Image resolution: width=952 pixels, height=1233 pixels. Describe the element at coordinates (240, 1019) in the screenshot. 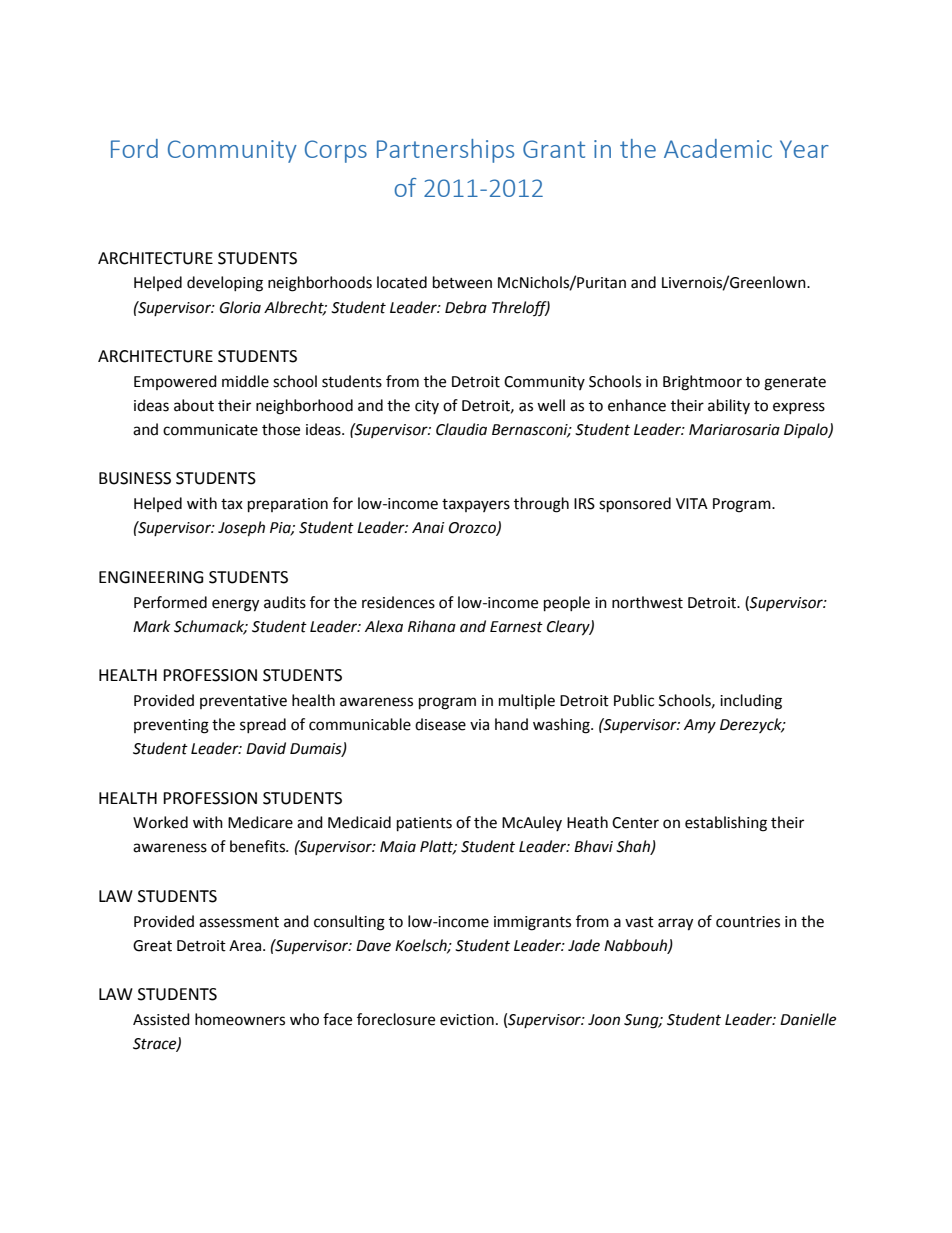

I see `homeowners` at that location.
